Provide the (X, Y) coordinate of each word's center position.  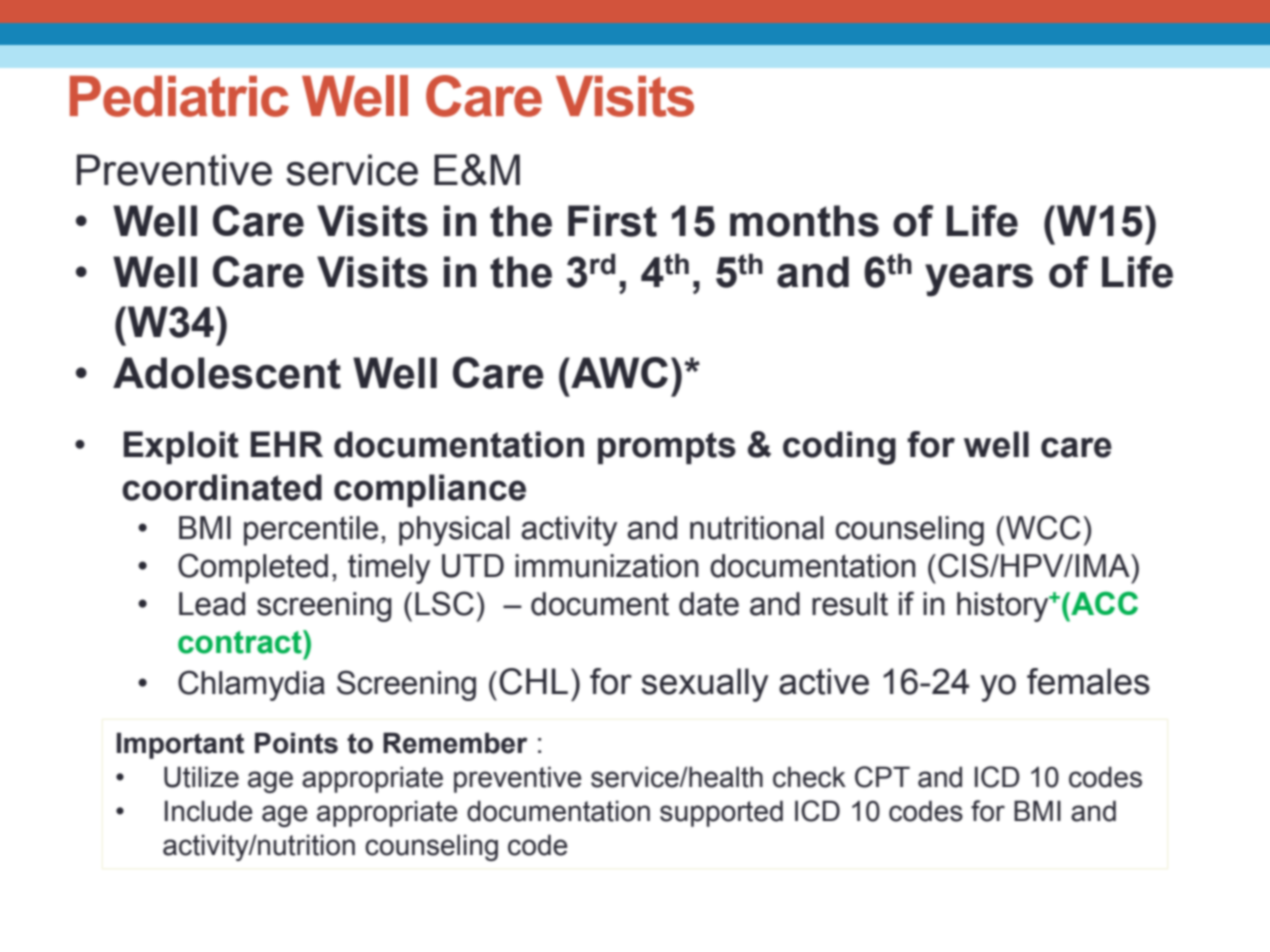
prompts (667, 448)
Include (209, 811)
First (612, 221)
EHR (287, 444)
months (804, 221)
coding (839, 448)
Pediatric (179, 96)
